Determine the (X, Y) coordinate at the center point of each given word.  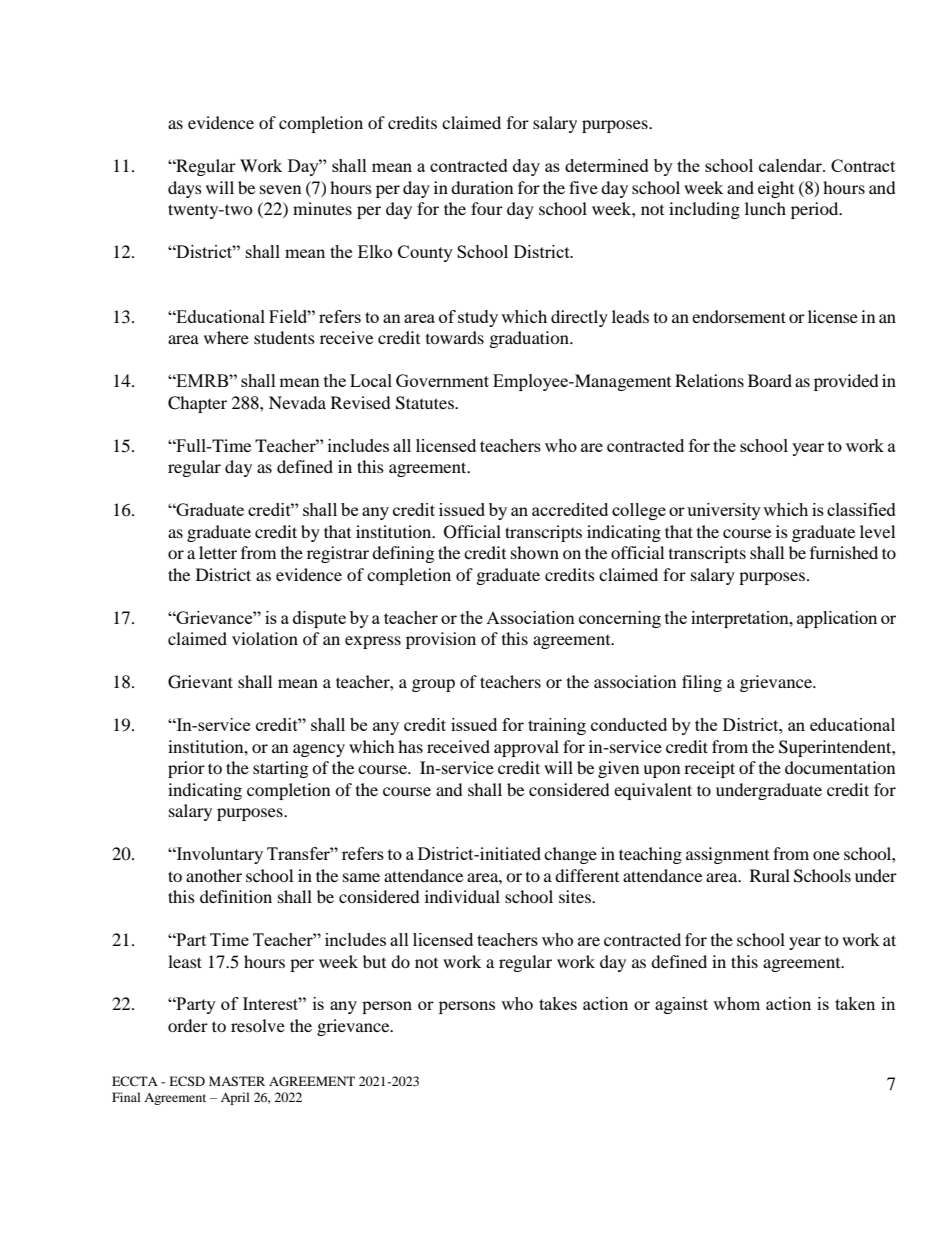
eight (776, 189)
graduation (530, 339)
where (226, 337)
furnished (844, 552)
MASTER (237, 1081)
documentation (840, 767)
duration (482, 187)
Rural (770, 875)
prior (186, 769)
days (185, 189)
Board (770, 380)
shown (535, 552)
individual (462, 896)
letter (218, 552)
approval (526, 748)
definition (236, 896)
